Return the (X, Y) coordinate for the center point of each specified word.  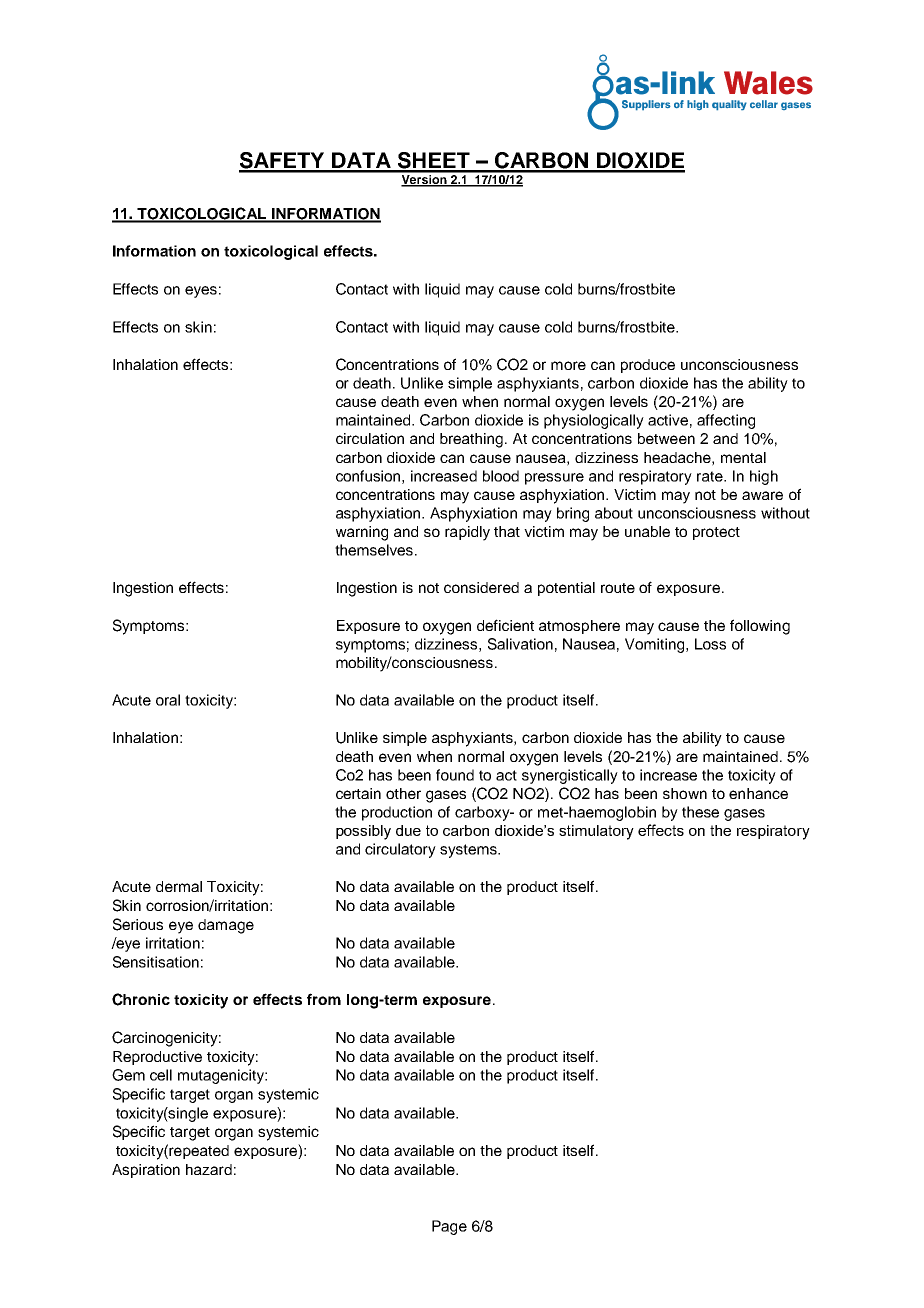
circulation (370, 438)
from (324, 999)
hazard (209, 1169)
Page (449, 1227)
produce (648, 366)
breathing (473, 440)
